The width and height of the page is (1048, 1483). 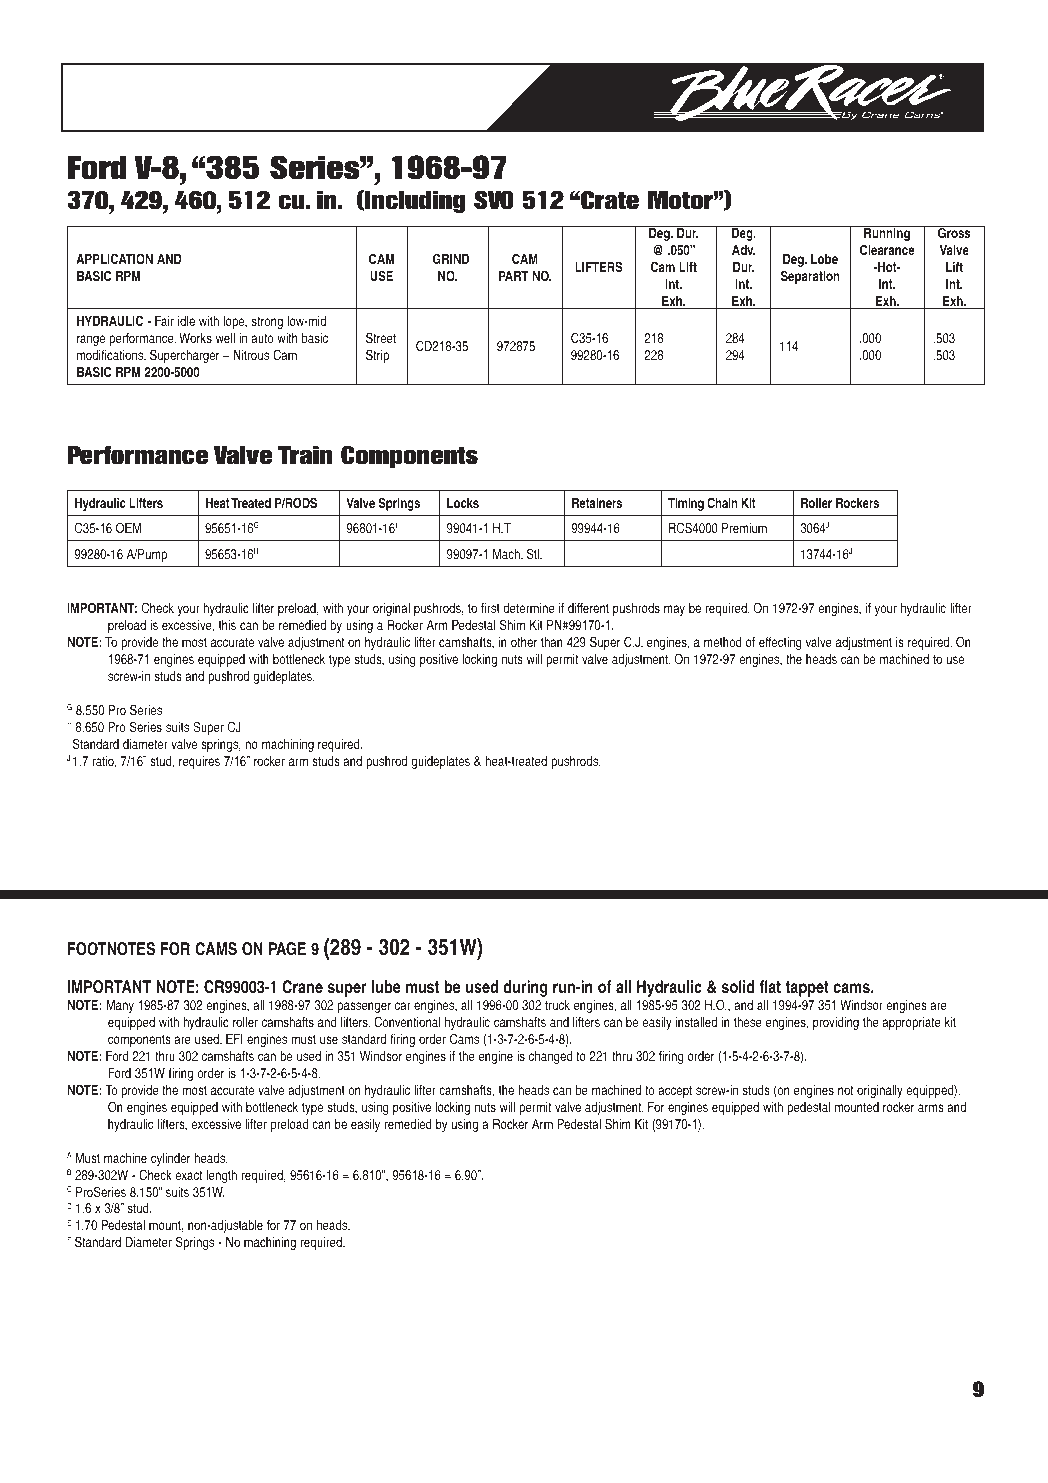 What do you see at coordinates (513, 276) in the page?
I see `PART` at bounding box center [513, 276].
